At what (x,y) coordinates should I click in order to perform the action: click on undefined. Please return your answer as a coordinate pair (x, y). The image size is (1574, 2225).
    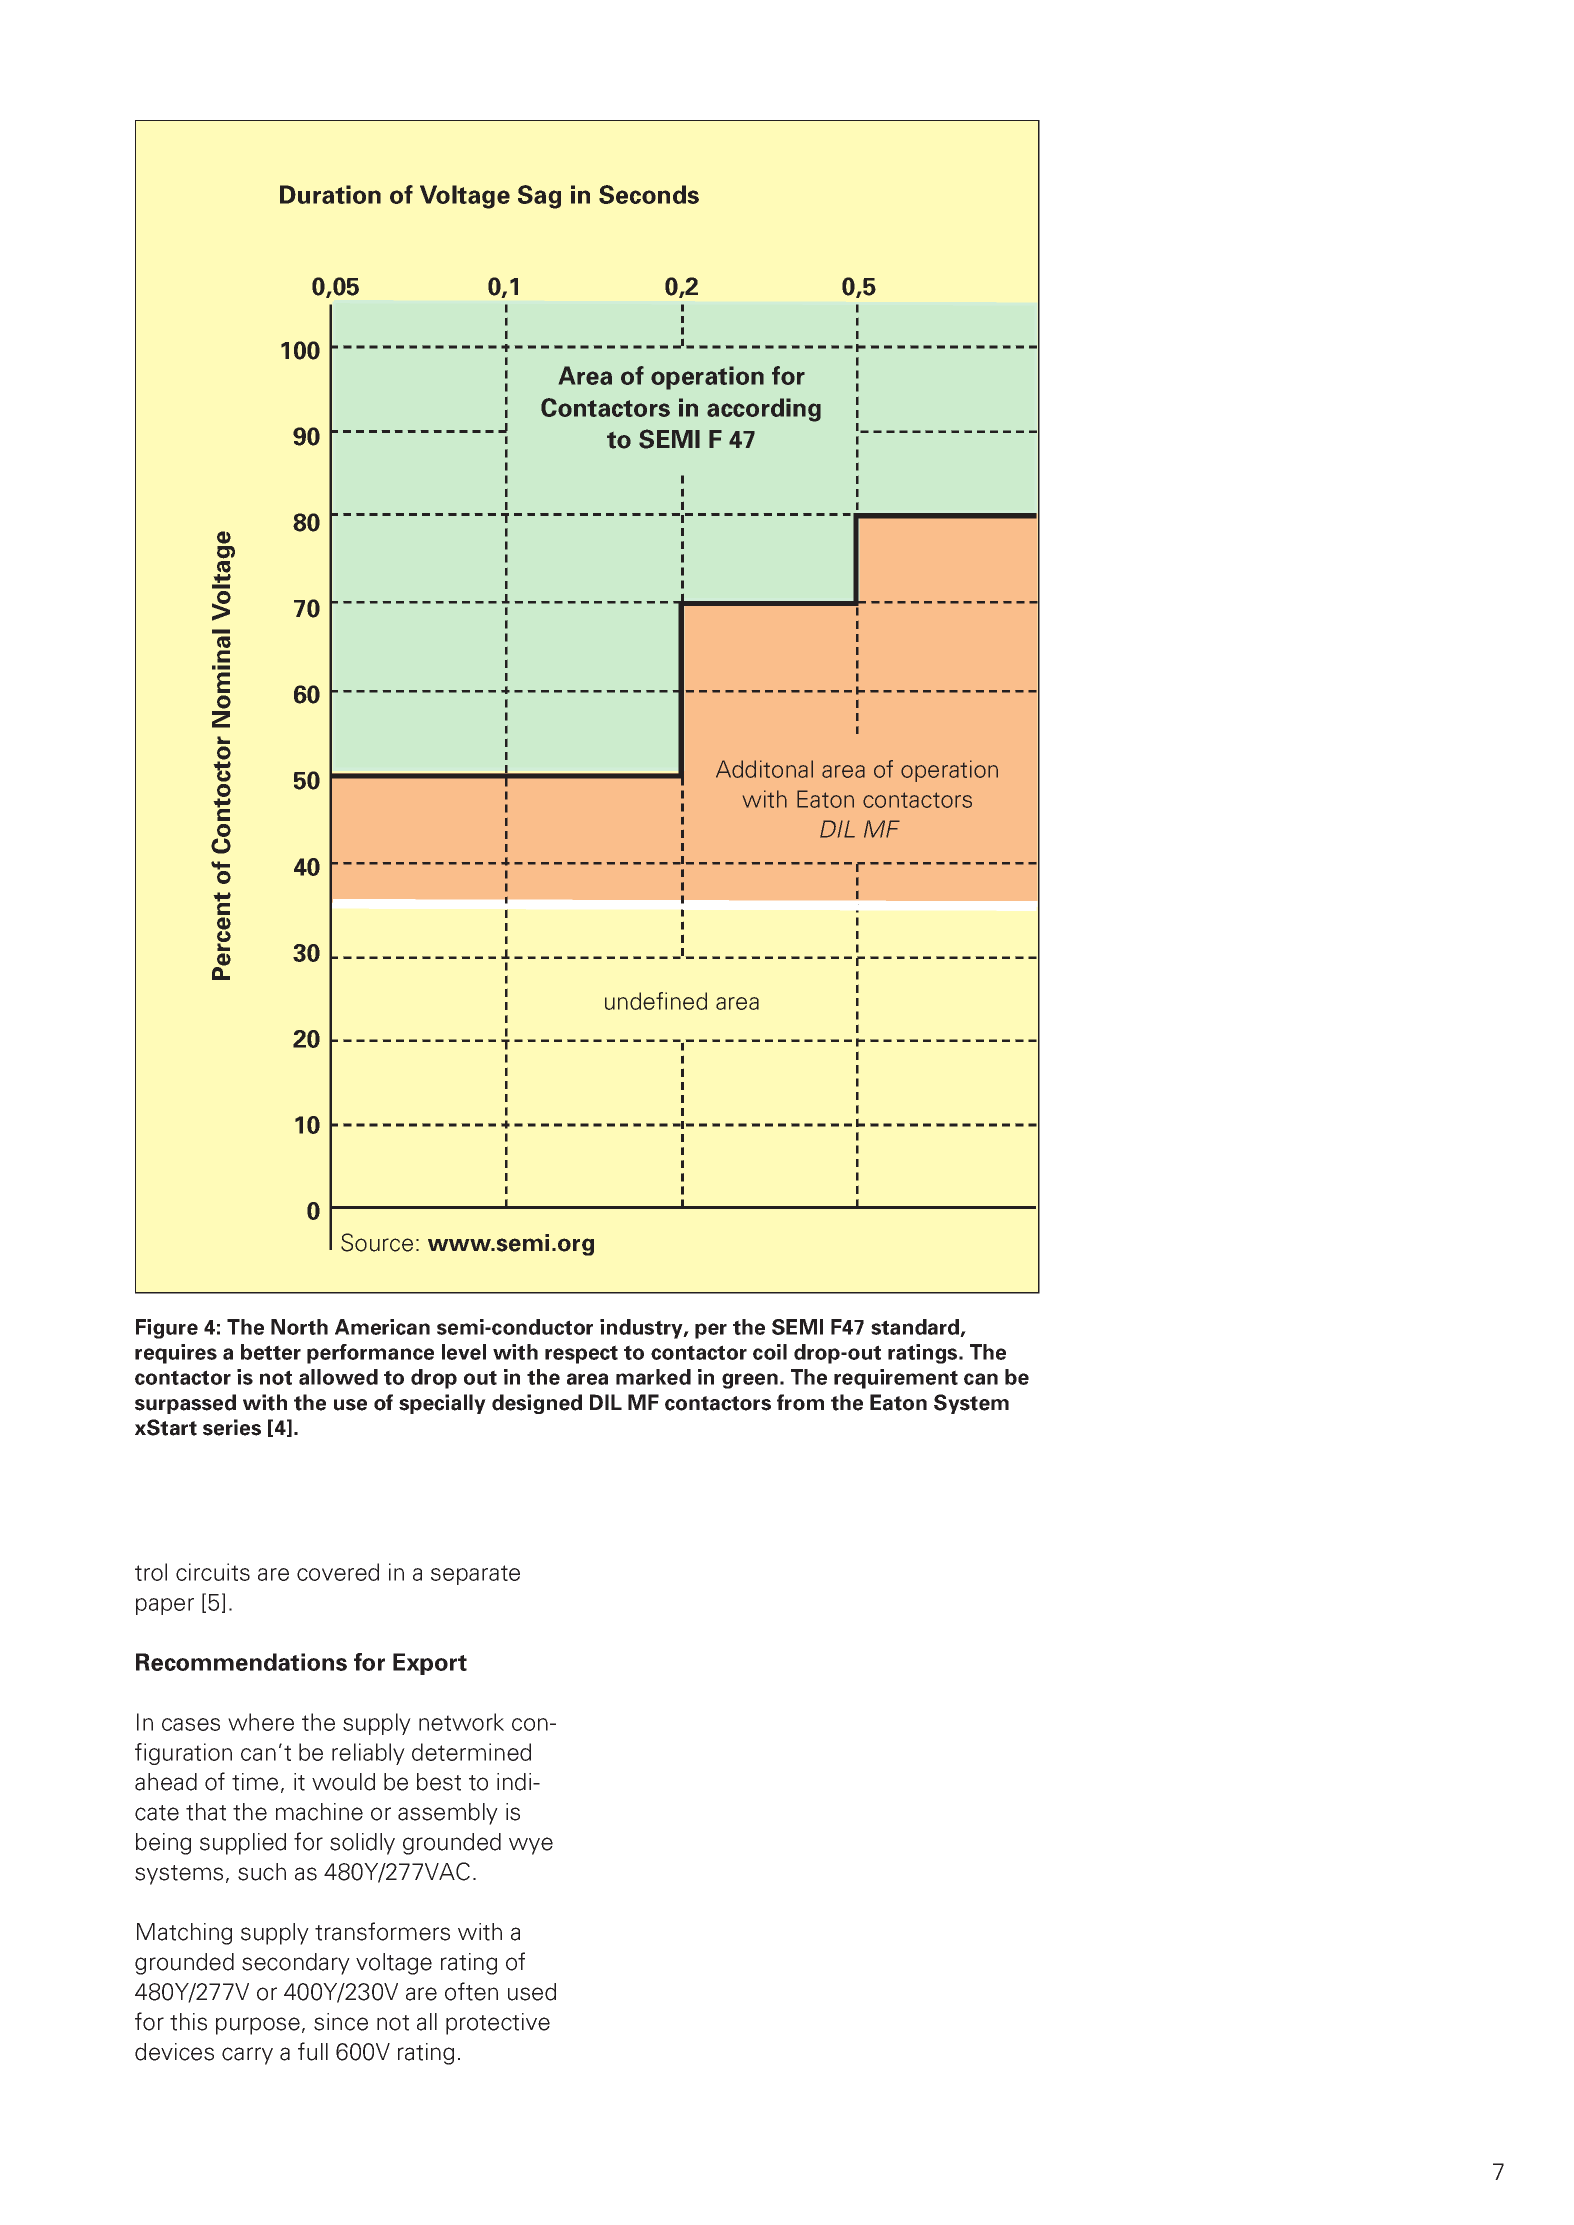
    Looking at the image, I should click on (656, 1001).
